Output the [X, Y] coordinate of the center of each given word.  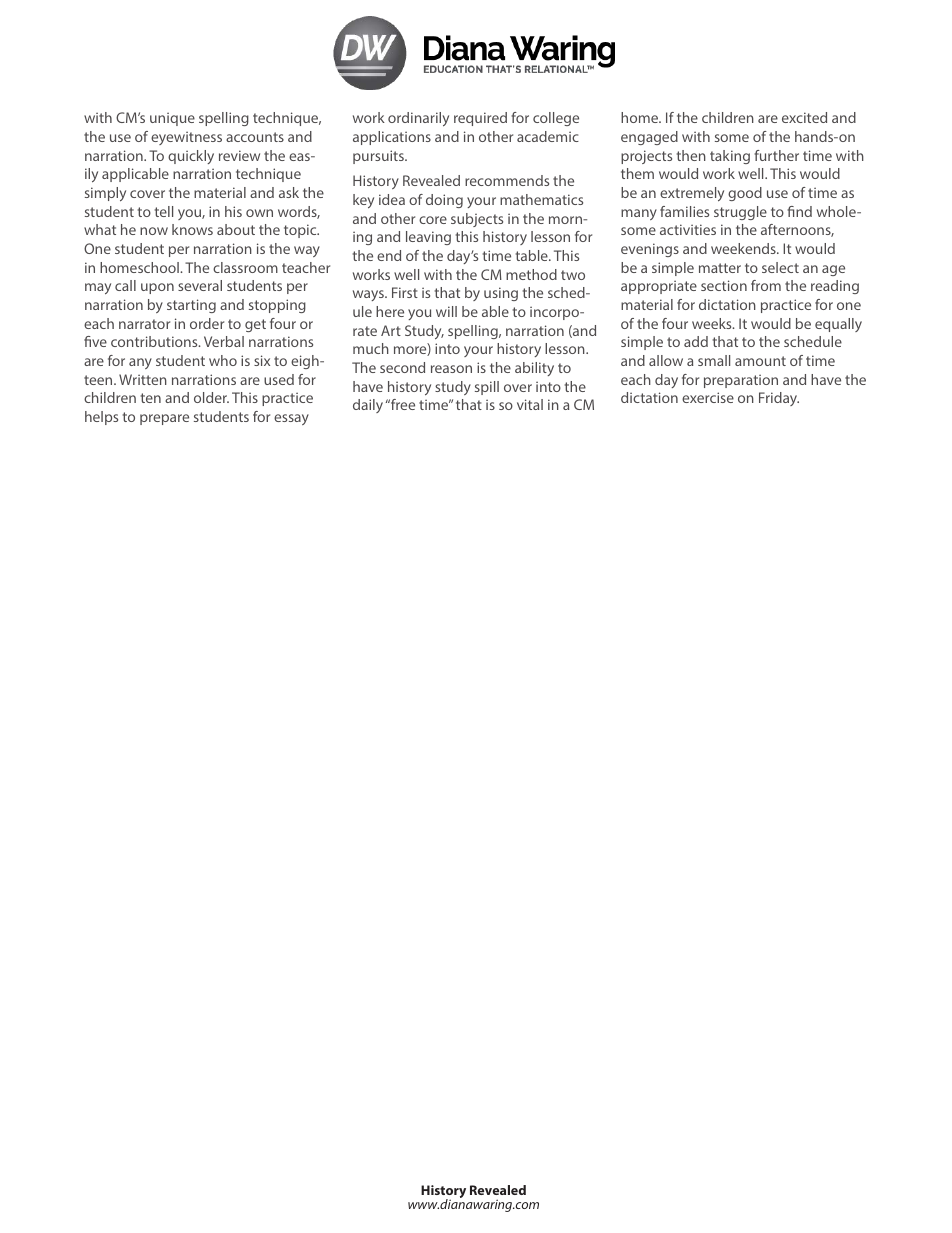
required [480, 119]
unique [172, 119]
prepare [164, 419]
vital [530, 404]
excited [804, 117]
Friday [779, 399]
